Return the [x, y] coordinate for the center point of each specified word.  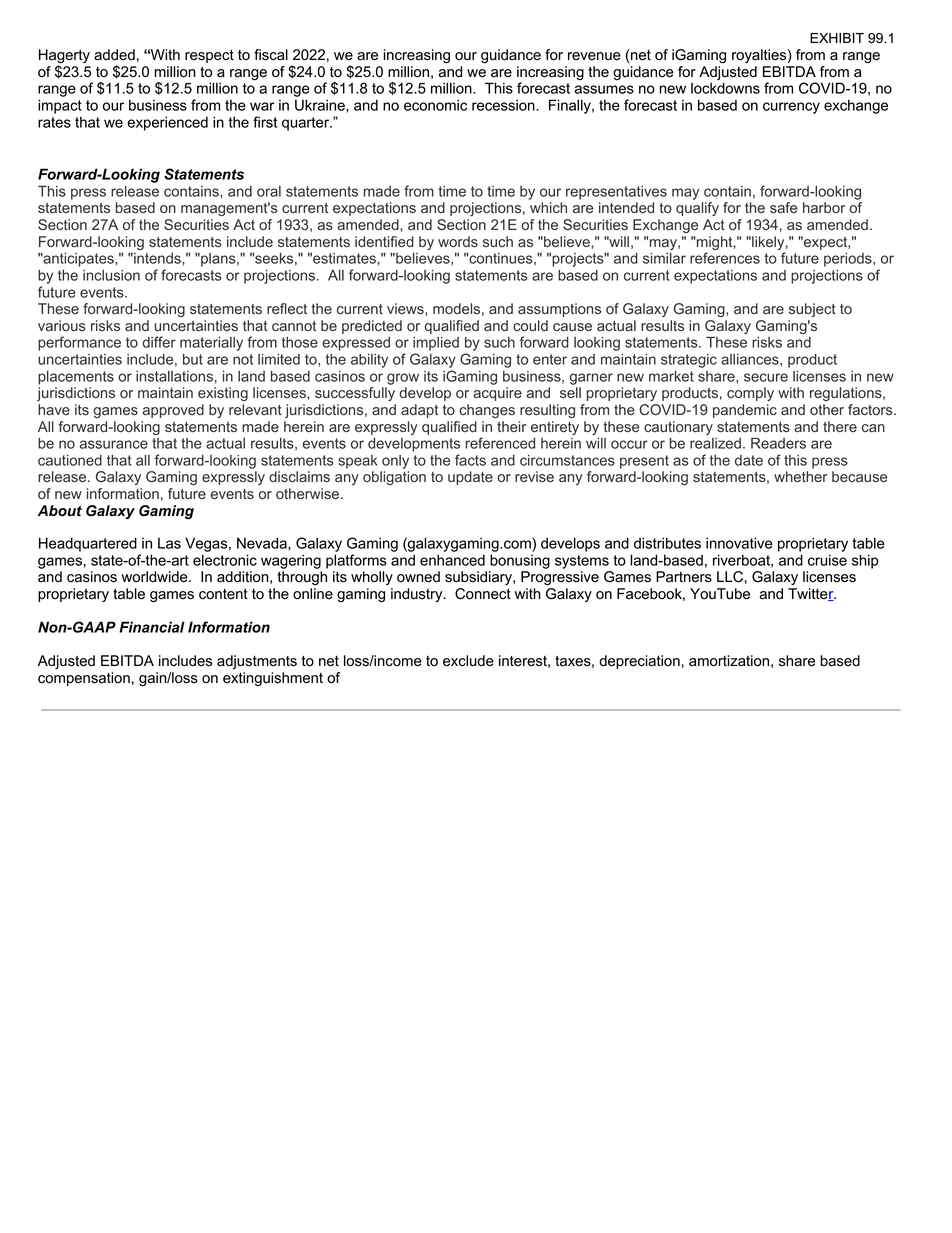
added [114, 55]
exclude [468, 661]
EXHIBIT [837, 38]
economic [435, 105]
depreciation [640, 662]
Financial [152, 627]
